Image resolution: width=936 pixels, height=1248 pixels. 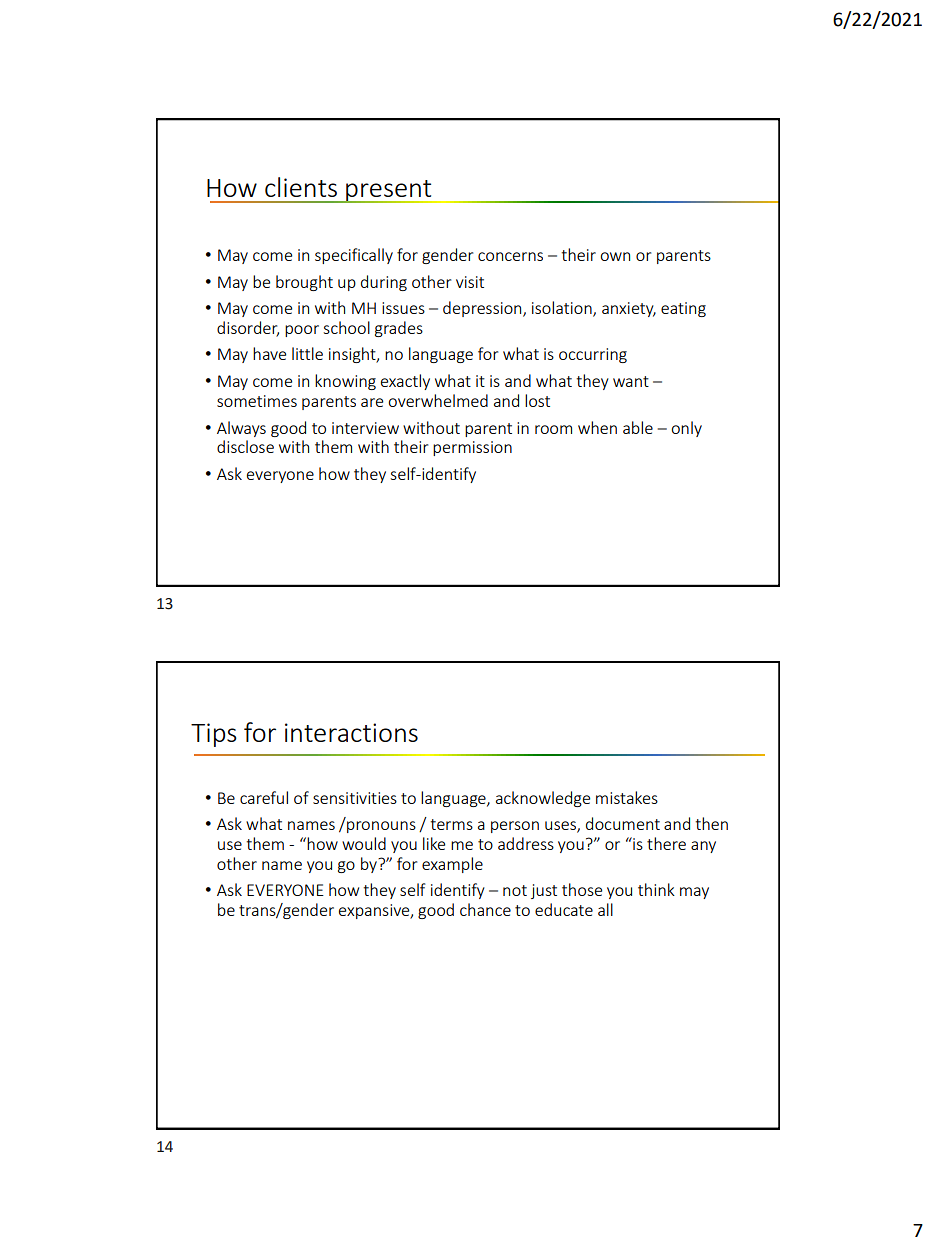 I want to click on overwhelmed, so click(x=438, y=400).
